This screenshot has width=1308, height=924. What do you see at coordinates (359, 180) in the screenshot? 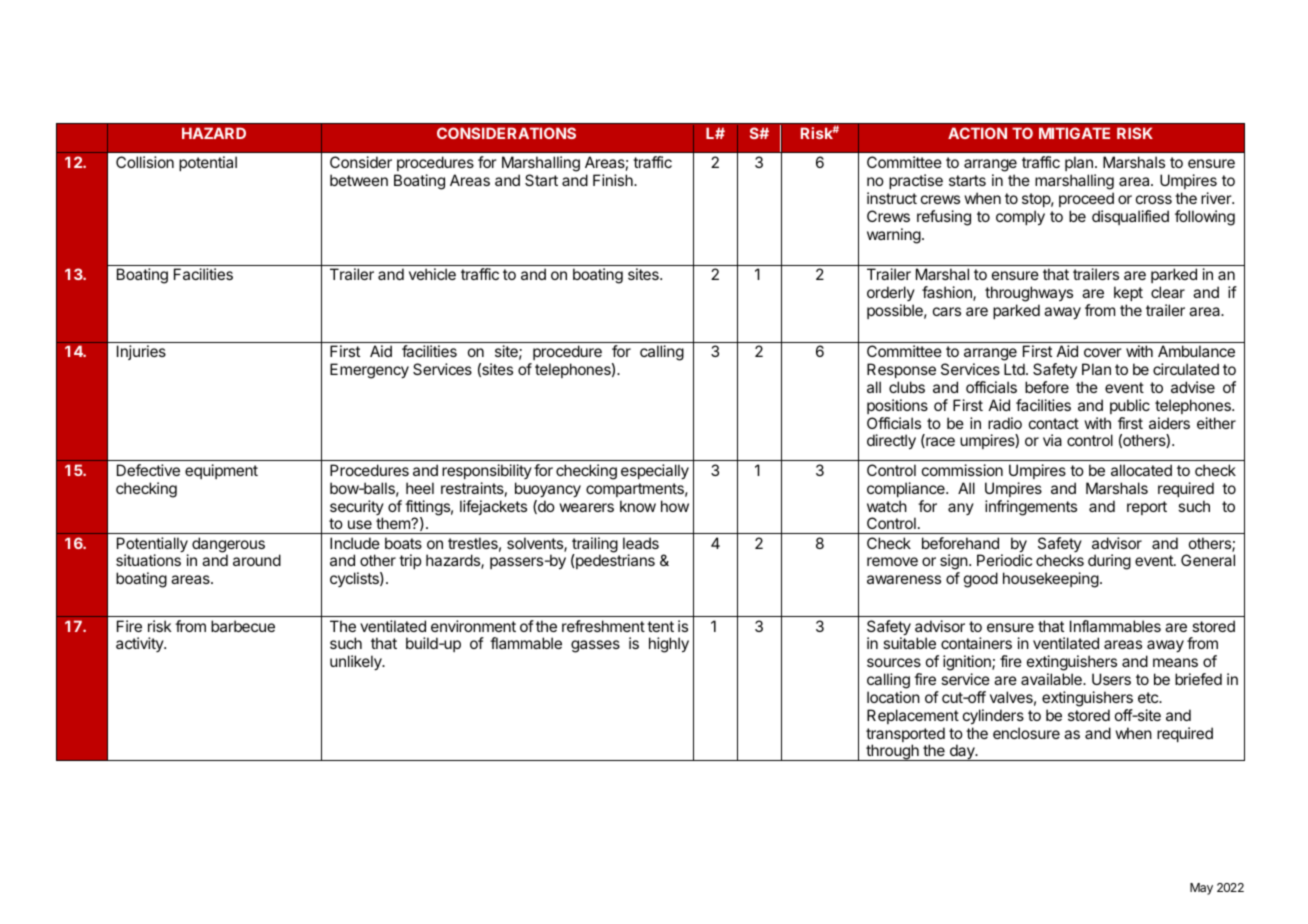
I see `between` at bounding box center [359, 180].
